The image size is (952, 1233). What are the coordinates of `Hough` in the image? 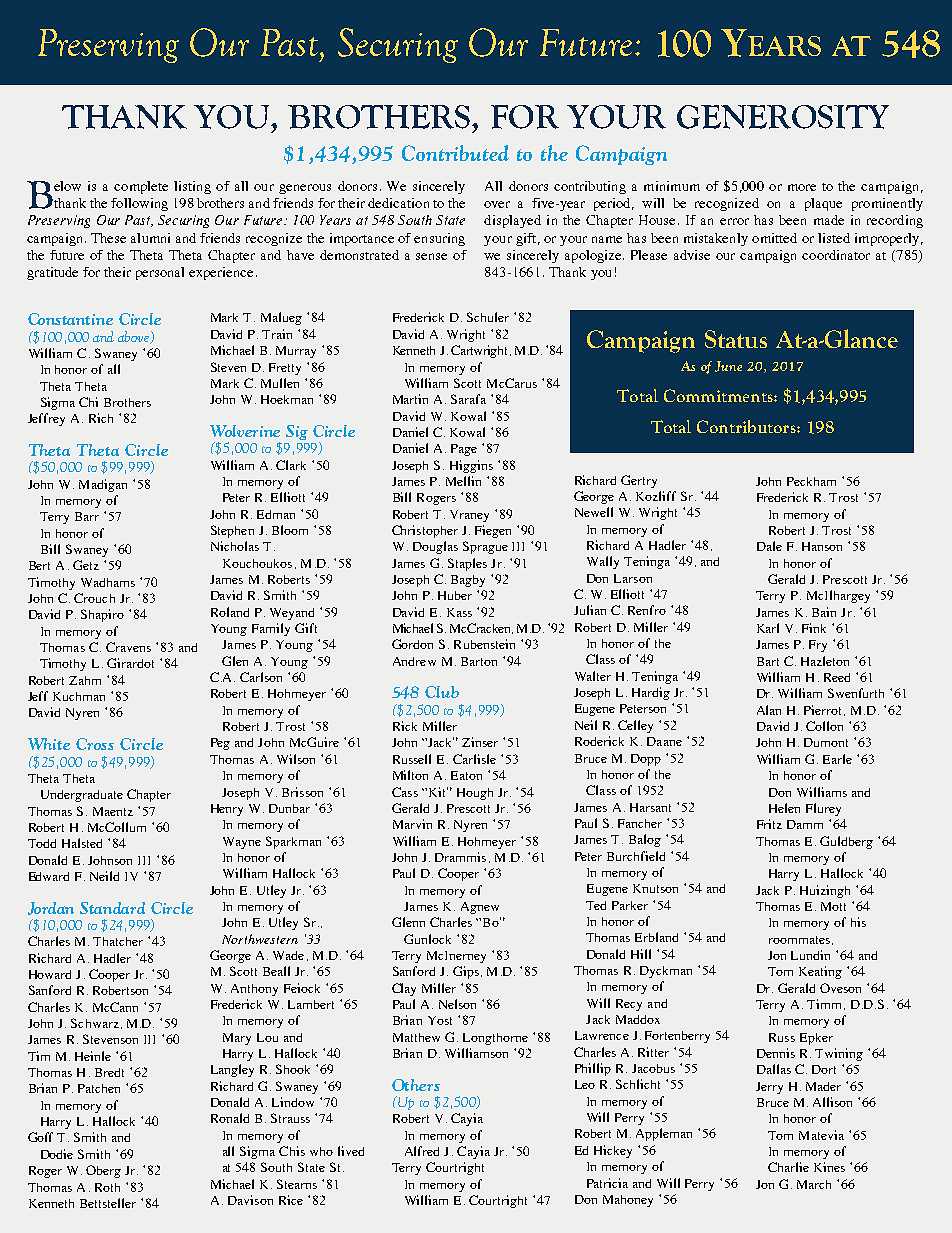 It's located at (475, 794).
